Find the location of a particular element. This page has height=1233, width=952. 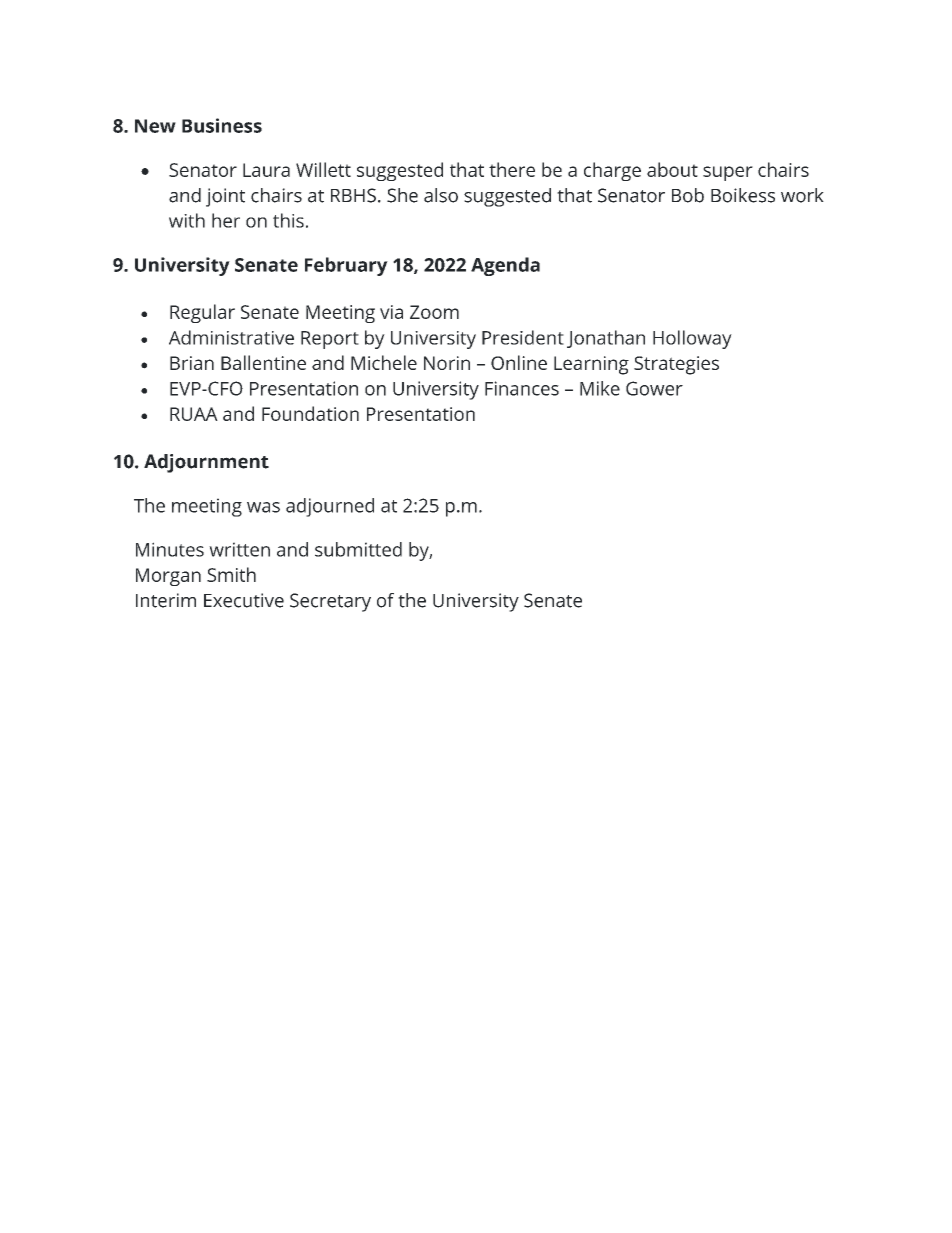

there is located at coordinates (512, 169).
